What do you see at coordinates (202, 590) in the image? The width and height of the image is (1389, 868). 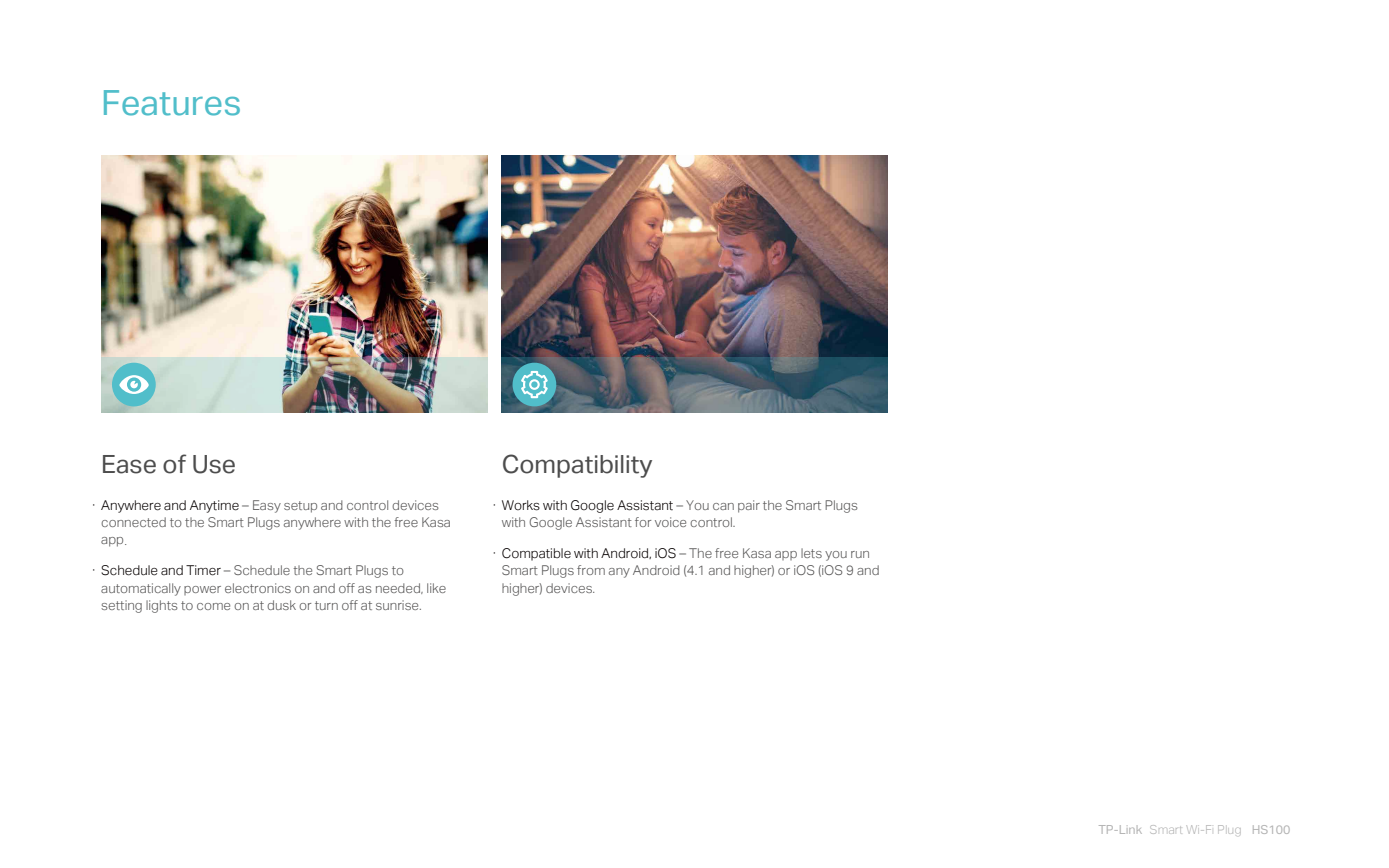 I see `power` at bounding box center [202, 590].
